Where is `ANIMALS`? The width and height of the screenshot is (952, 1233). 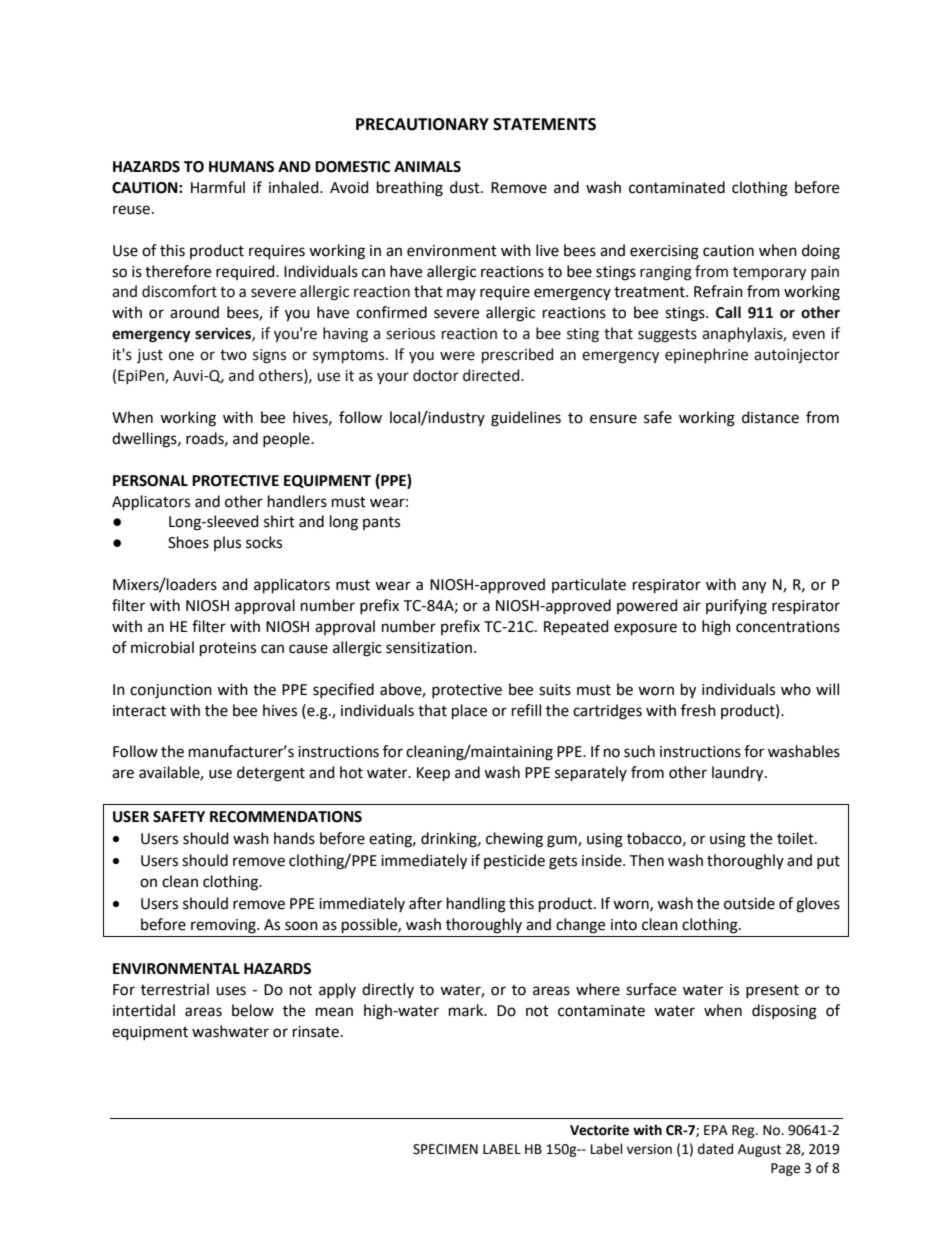 ANIMALS is located at coordinates (427, 167).
